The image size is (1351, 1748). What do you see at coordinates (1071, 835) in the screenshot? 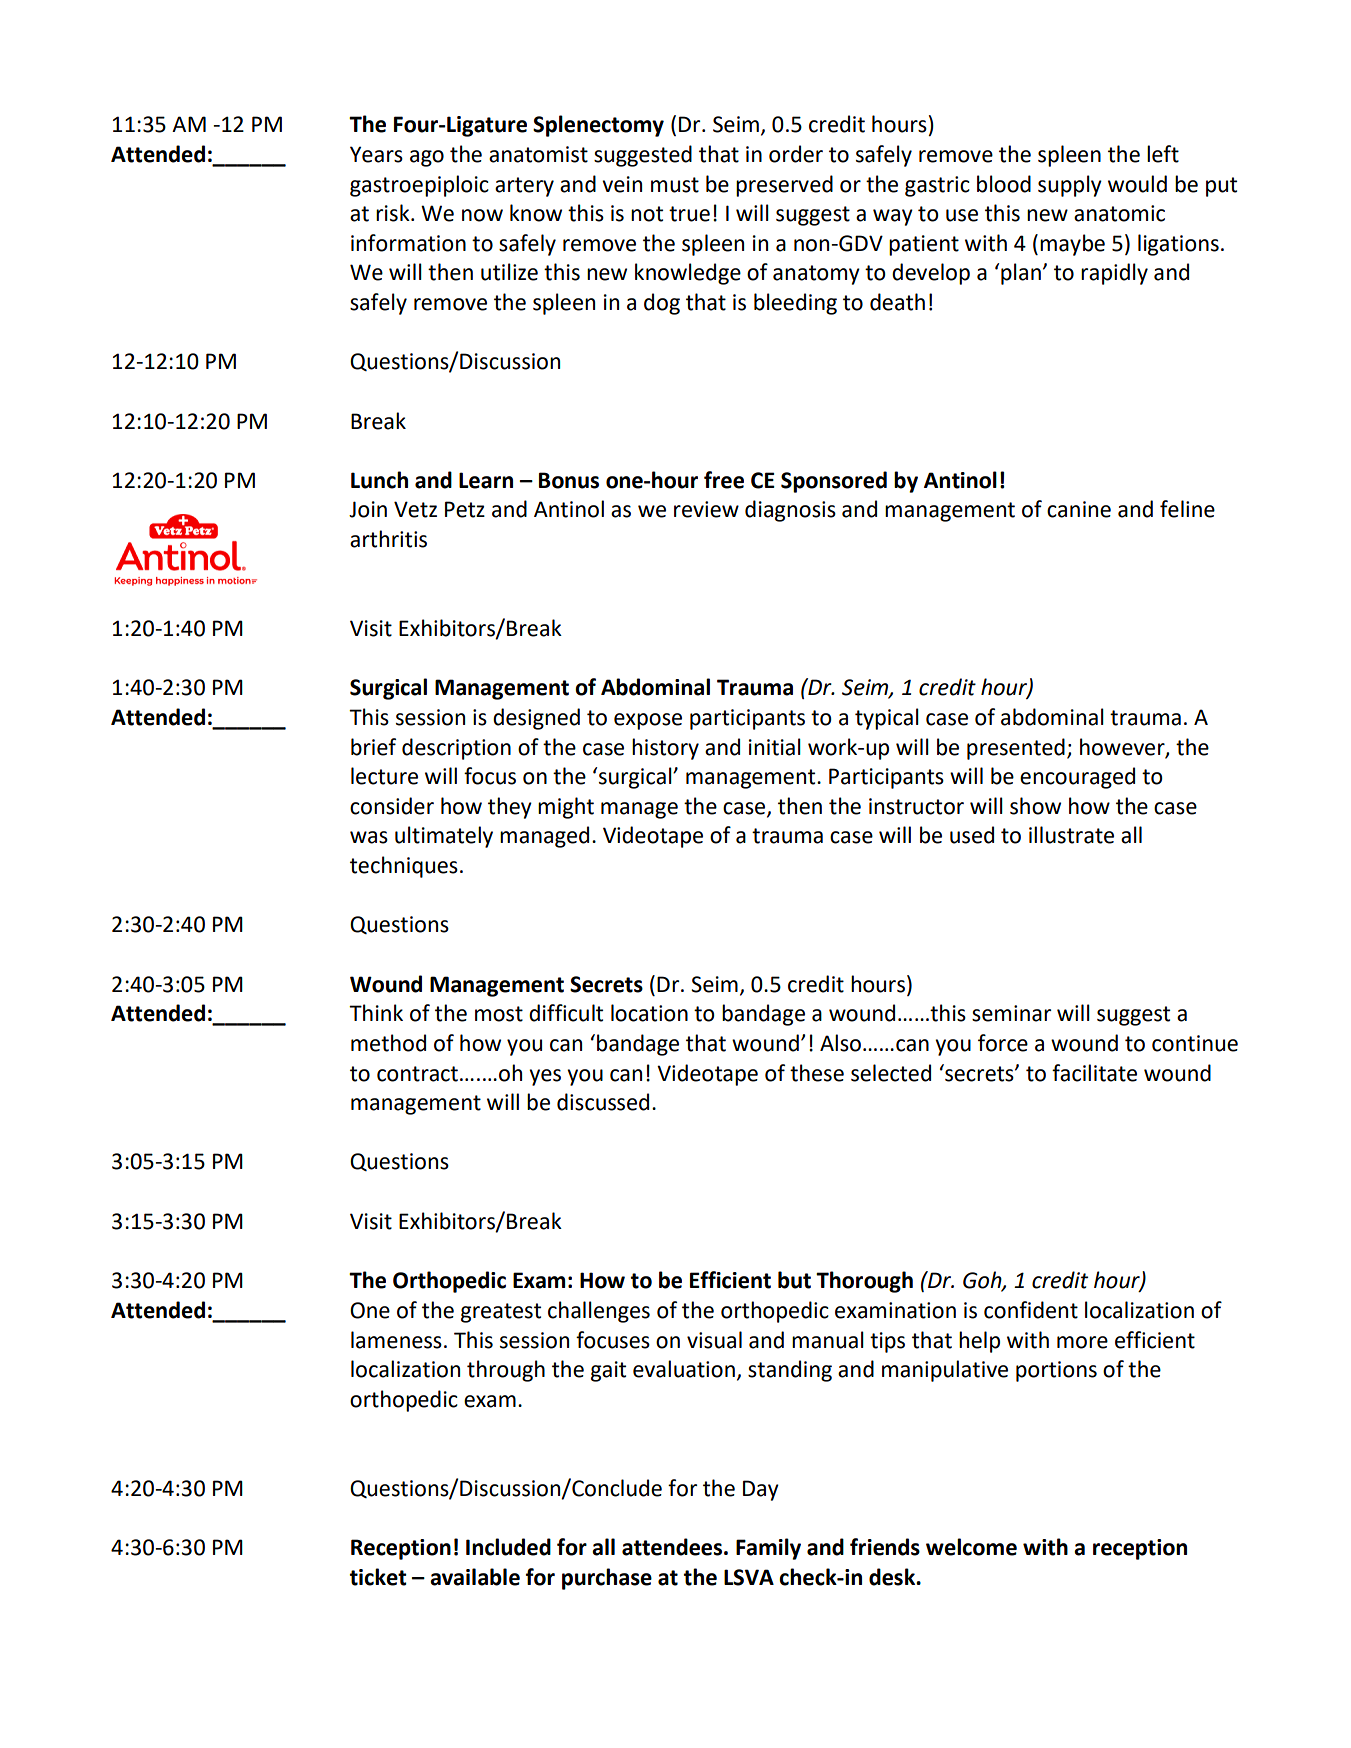
I see `illustrate` at bounding box center [1071, 835].
